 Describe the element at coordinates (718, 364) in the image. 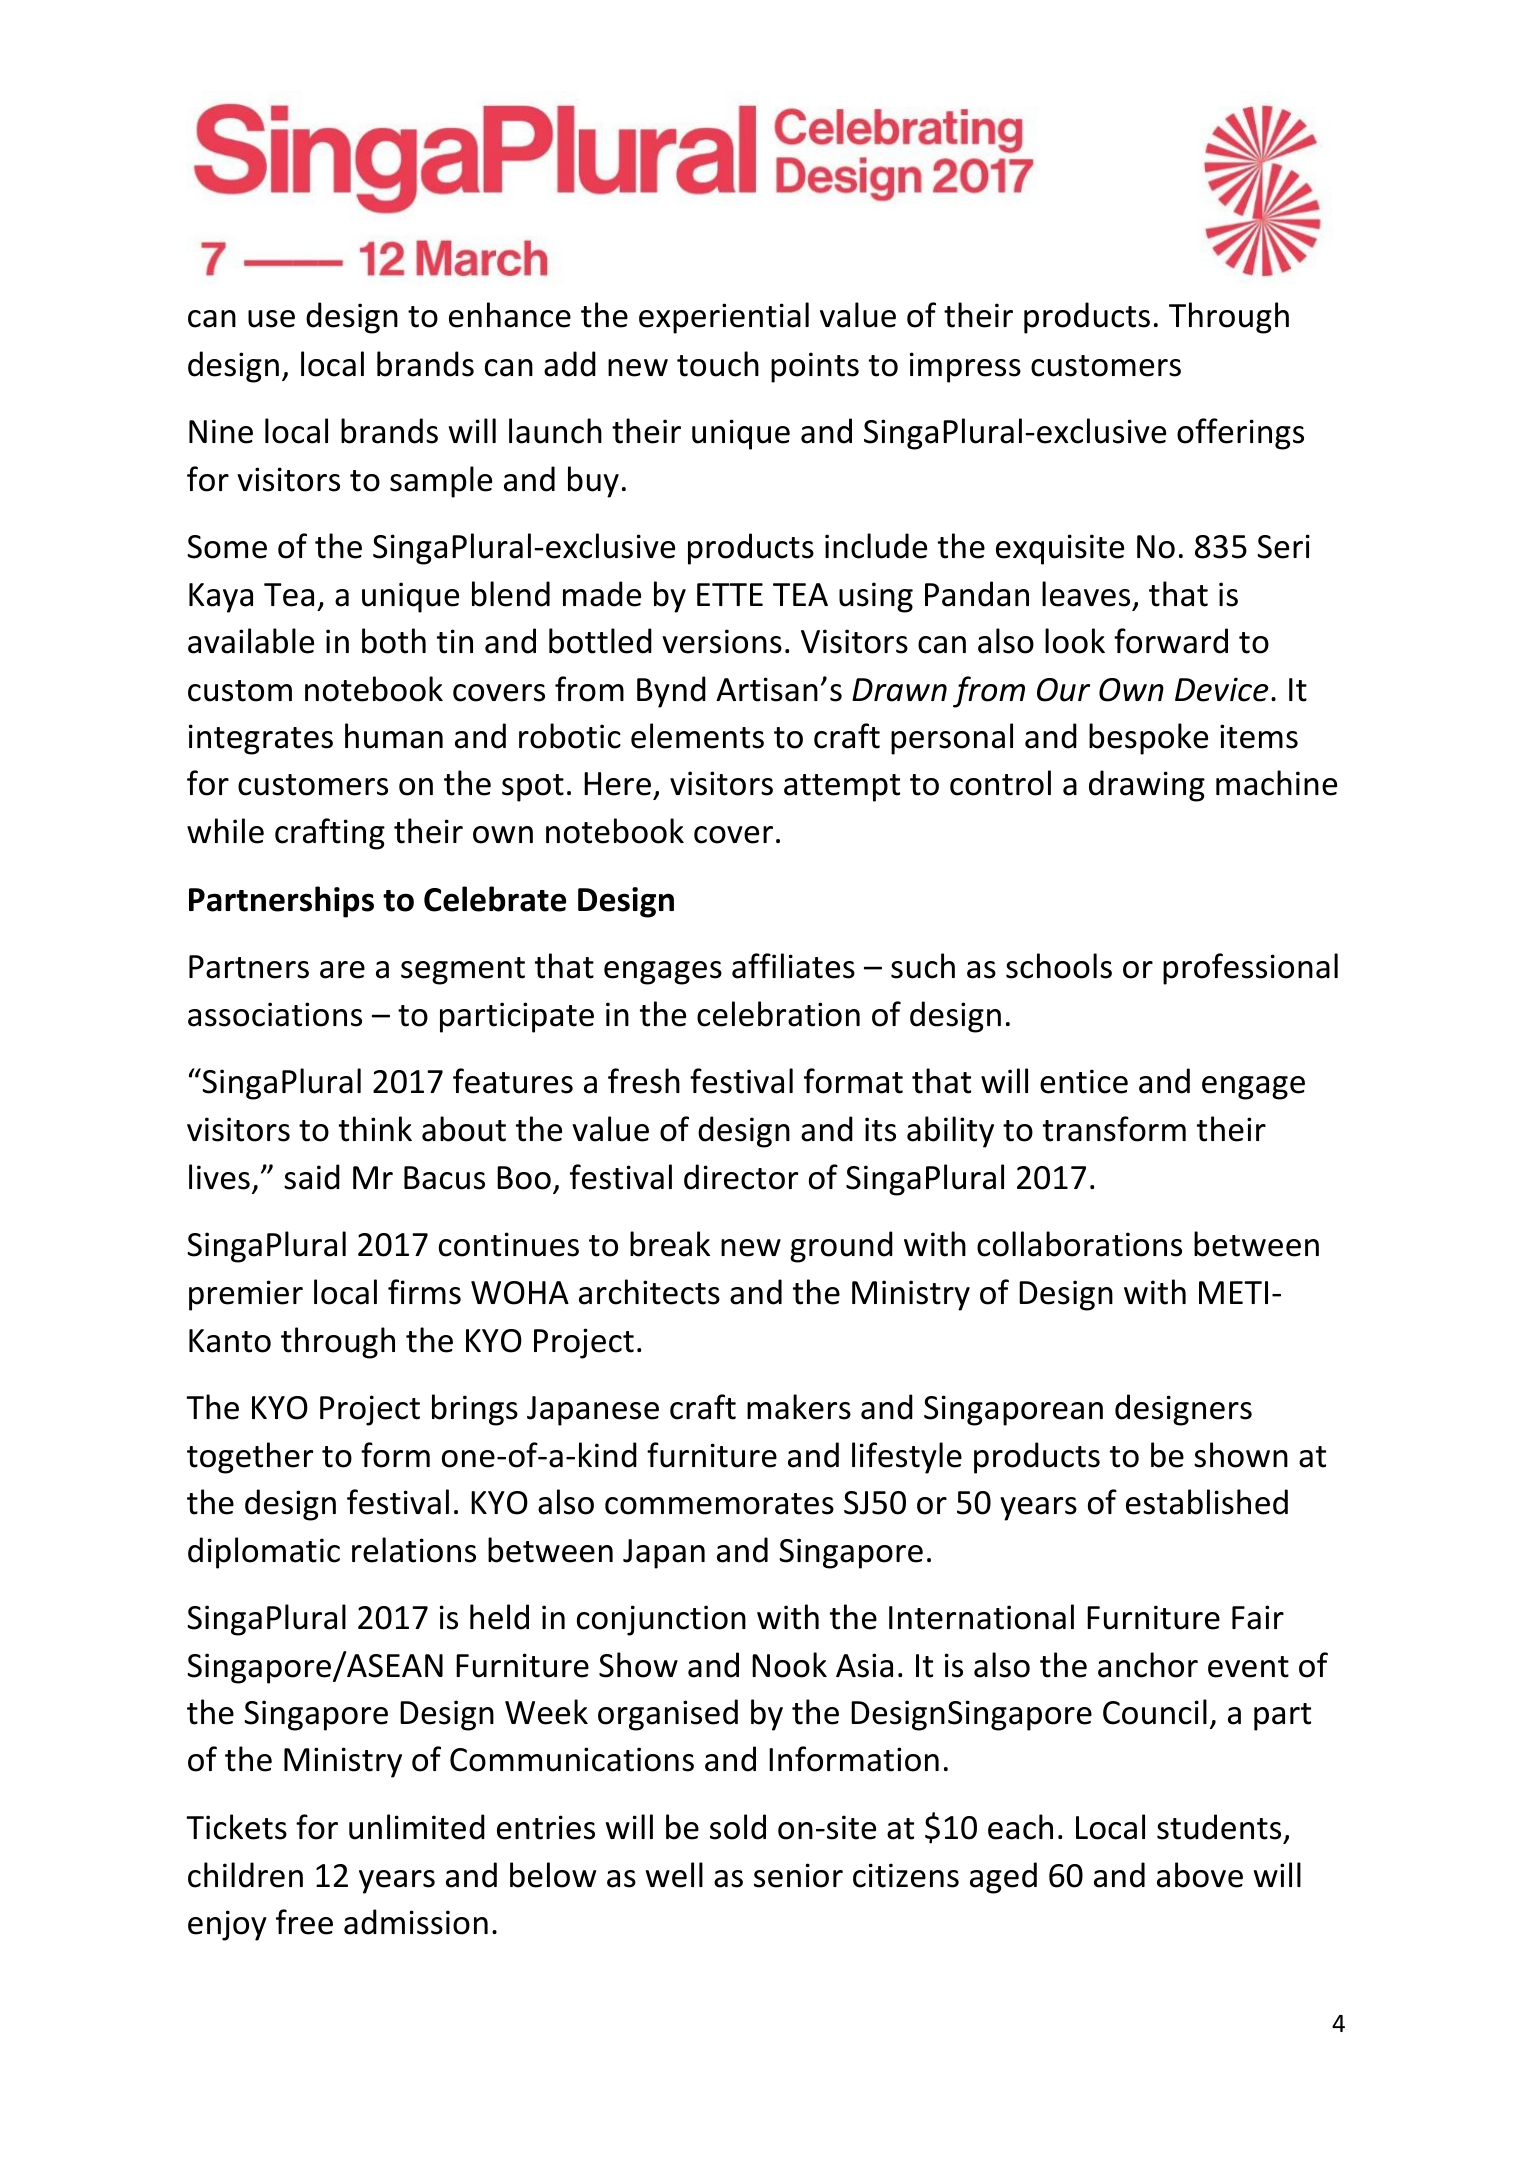

I see `touch` at that location.
